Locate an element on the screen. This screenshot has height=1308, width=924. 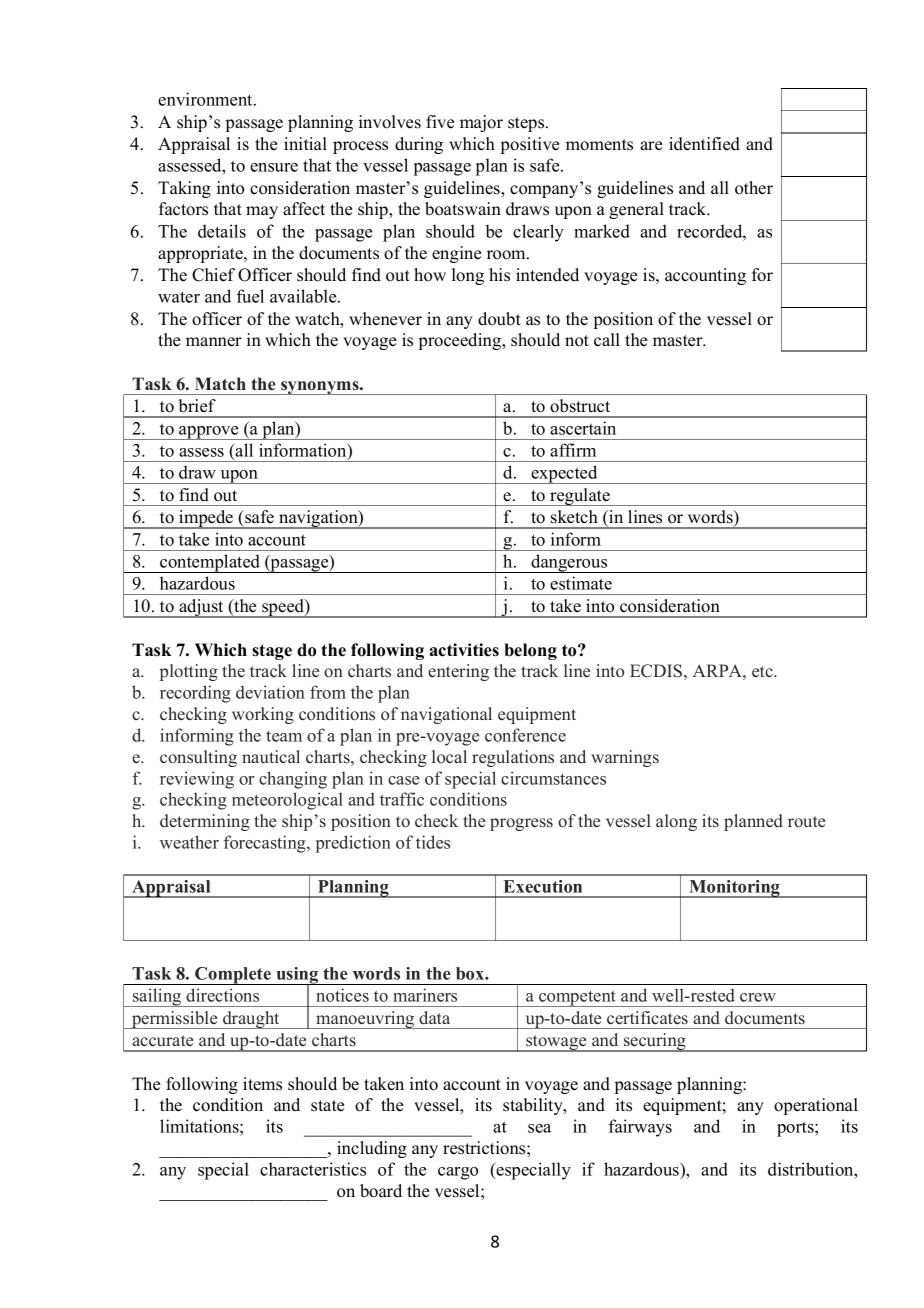
manner is located at coordinates (214, 342).
